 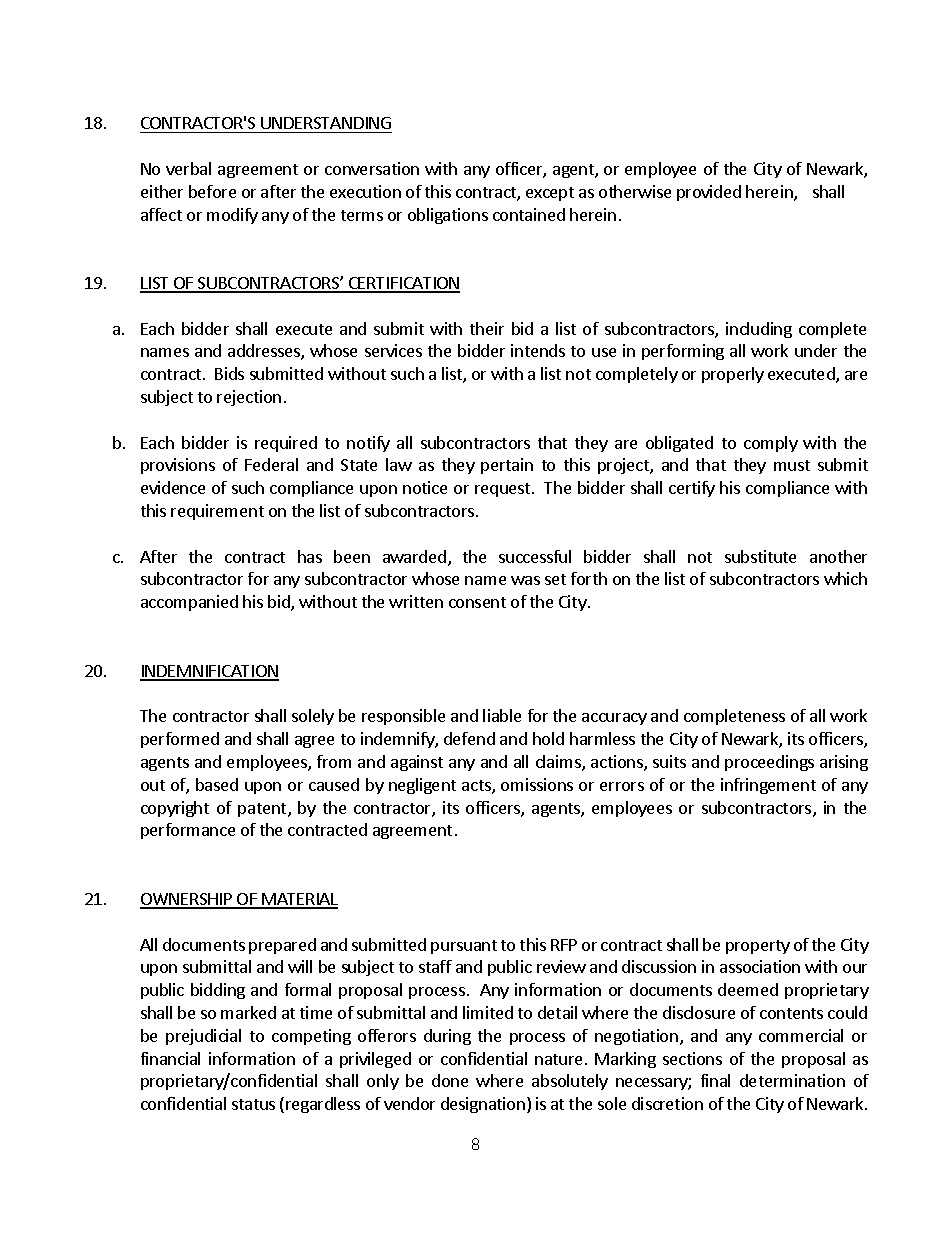 I want to click on determination, so click(x=792, y=1080).
